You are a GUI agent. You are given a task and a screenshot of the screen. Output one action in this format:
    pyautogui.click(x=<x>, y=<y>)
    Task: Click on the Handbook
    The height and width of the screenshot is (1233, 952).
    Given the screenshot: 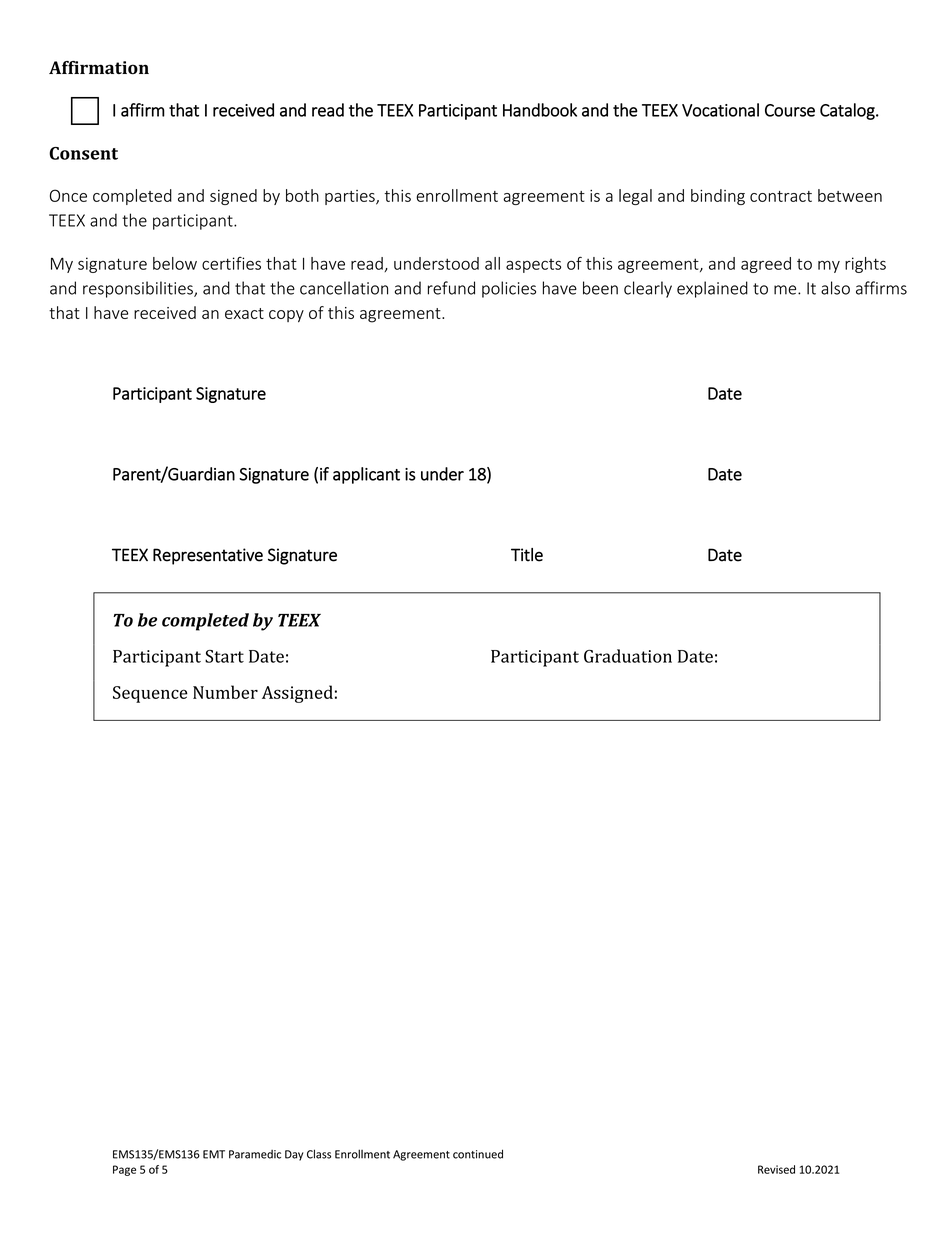 What is the action you would take?
    pyautogui.click(x=540, y=110)
